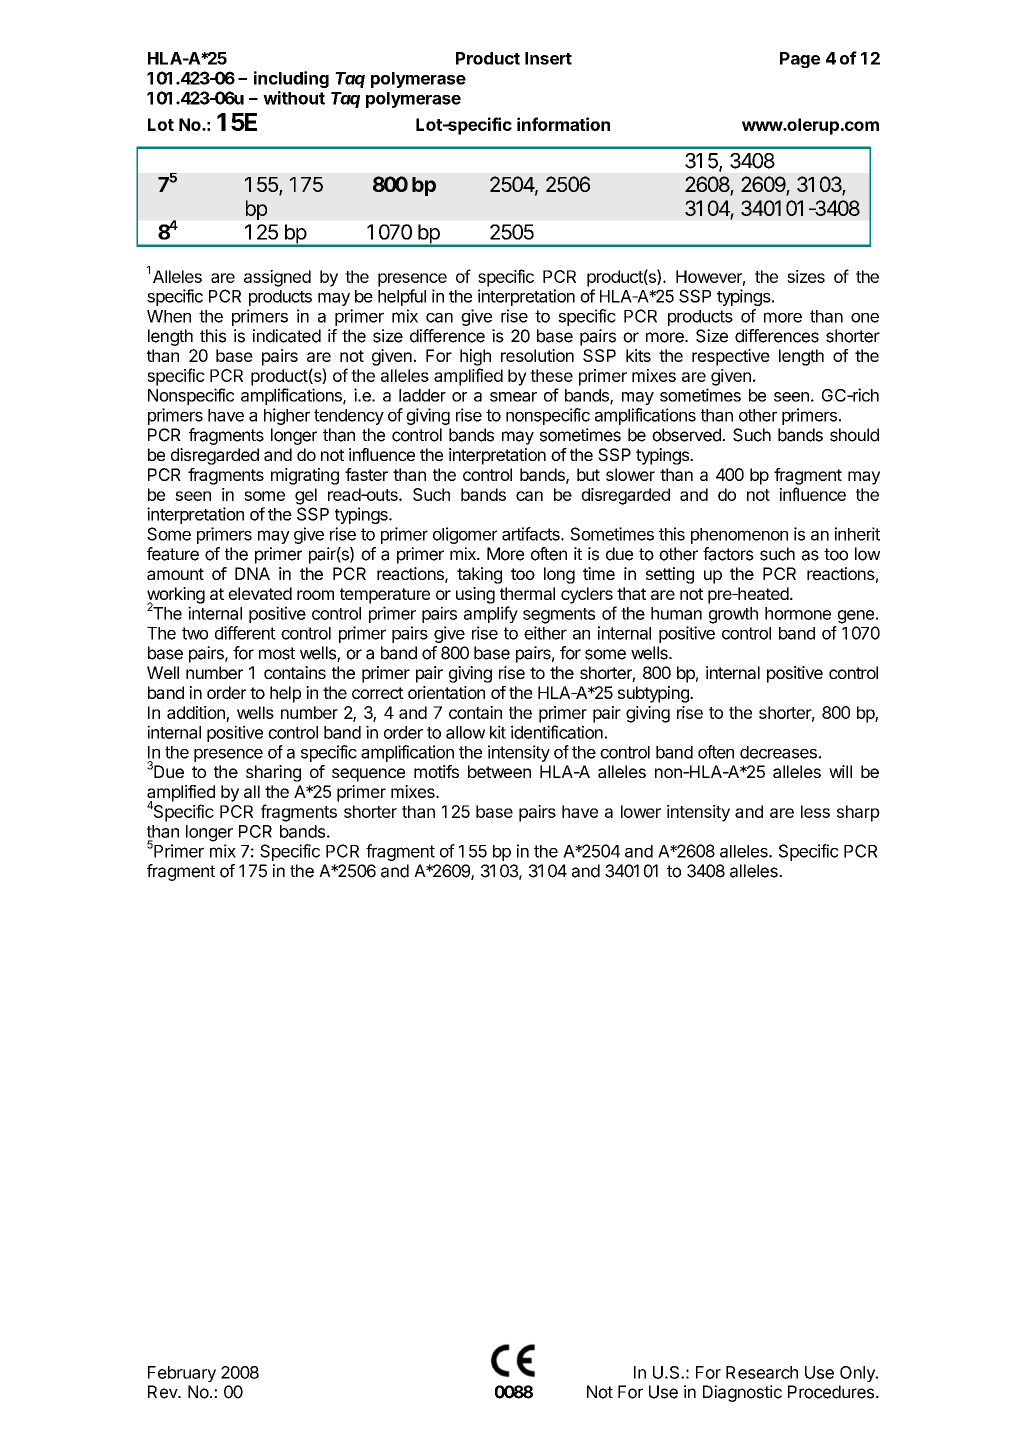  I want to click on sharing, so click(273, 773).
